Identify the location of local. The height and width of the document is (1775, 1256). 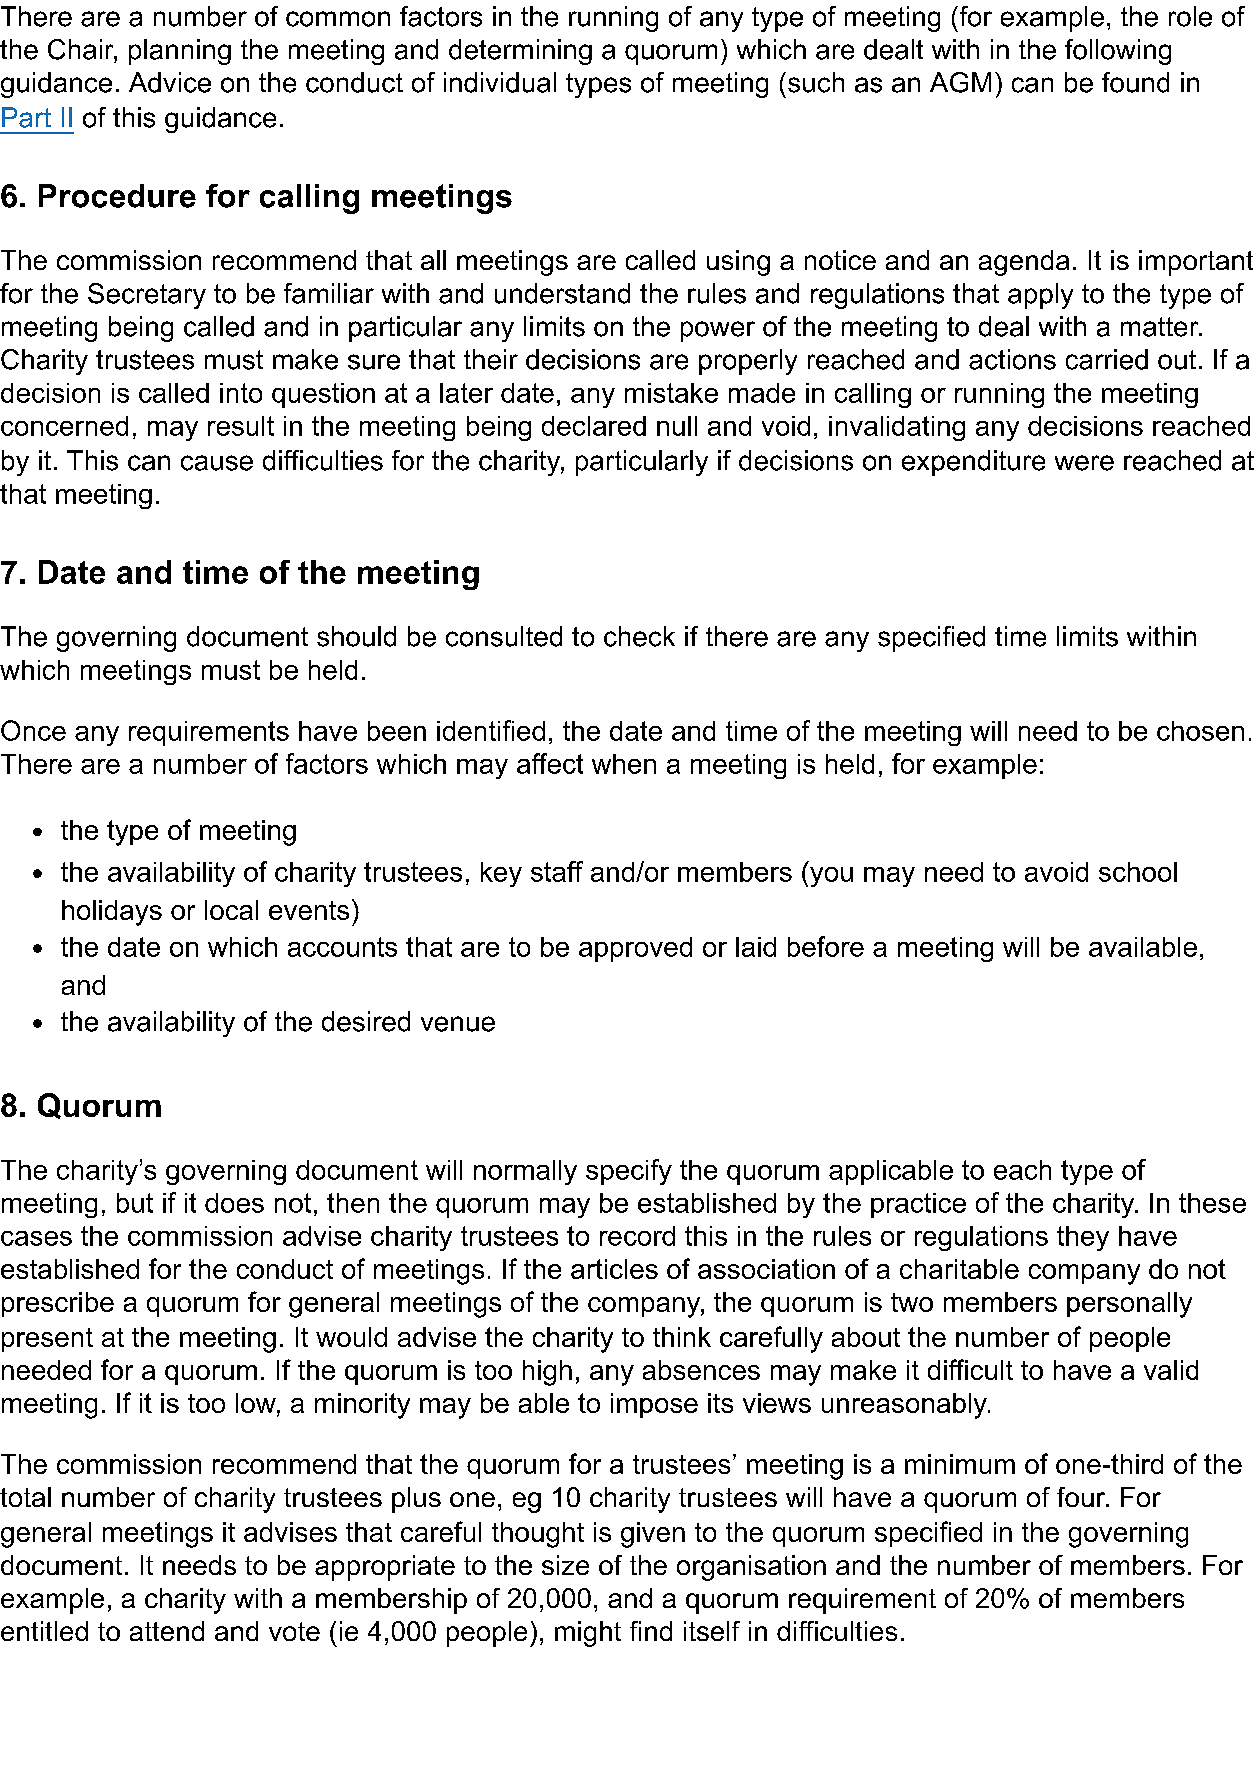
(231, 910).
